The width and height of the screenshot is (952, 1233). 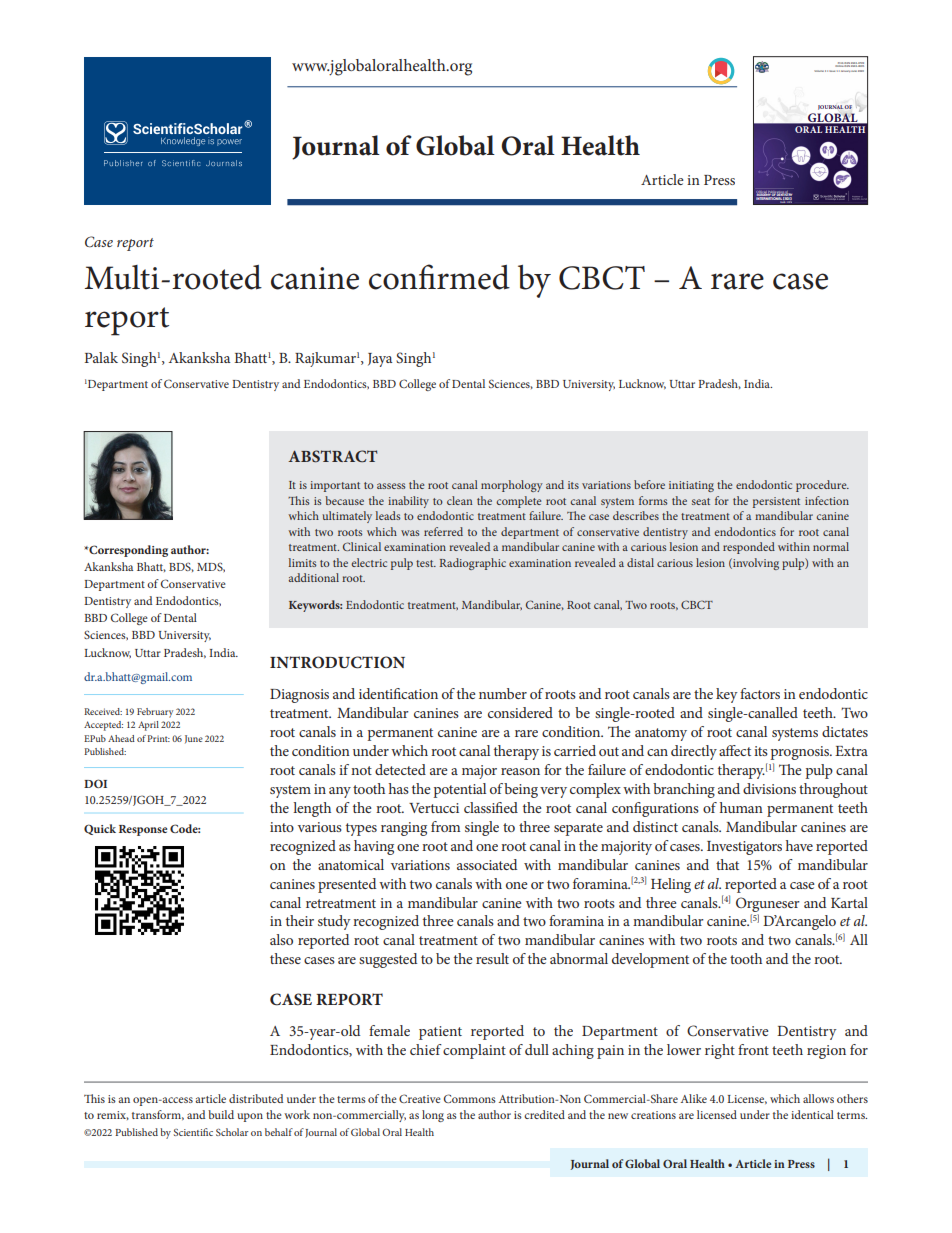 I want to click on Jaya, so click(x=380, y=360).
